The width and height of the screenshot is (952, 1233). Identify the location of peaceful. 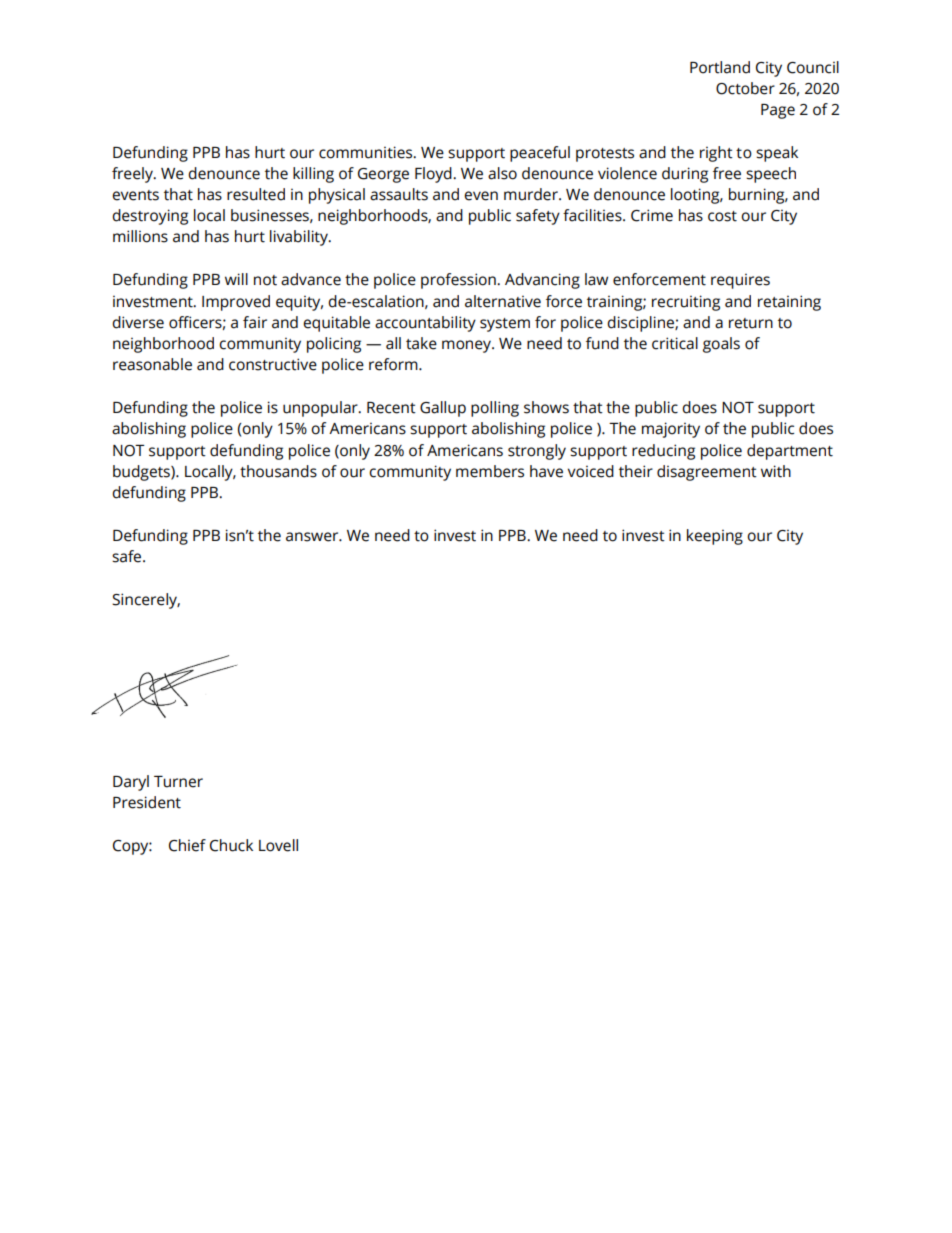
(540, 154).
